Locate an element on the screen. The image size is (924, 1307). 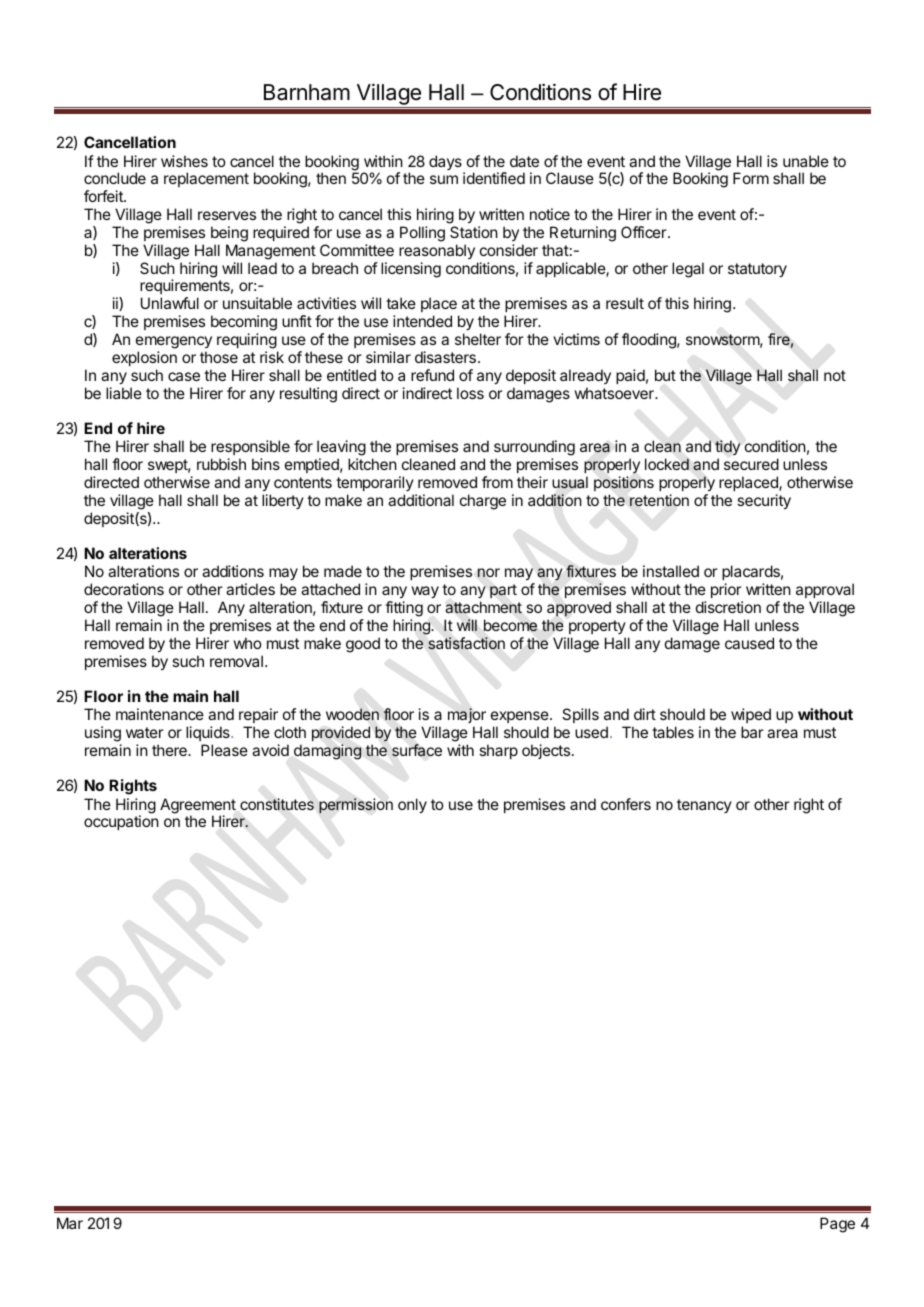
sum is located at coordinates (444, 179).
